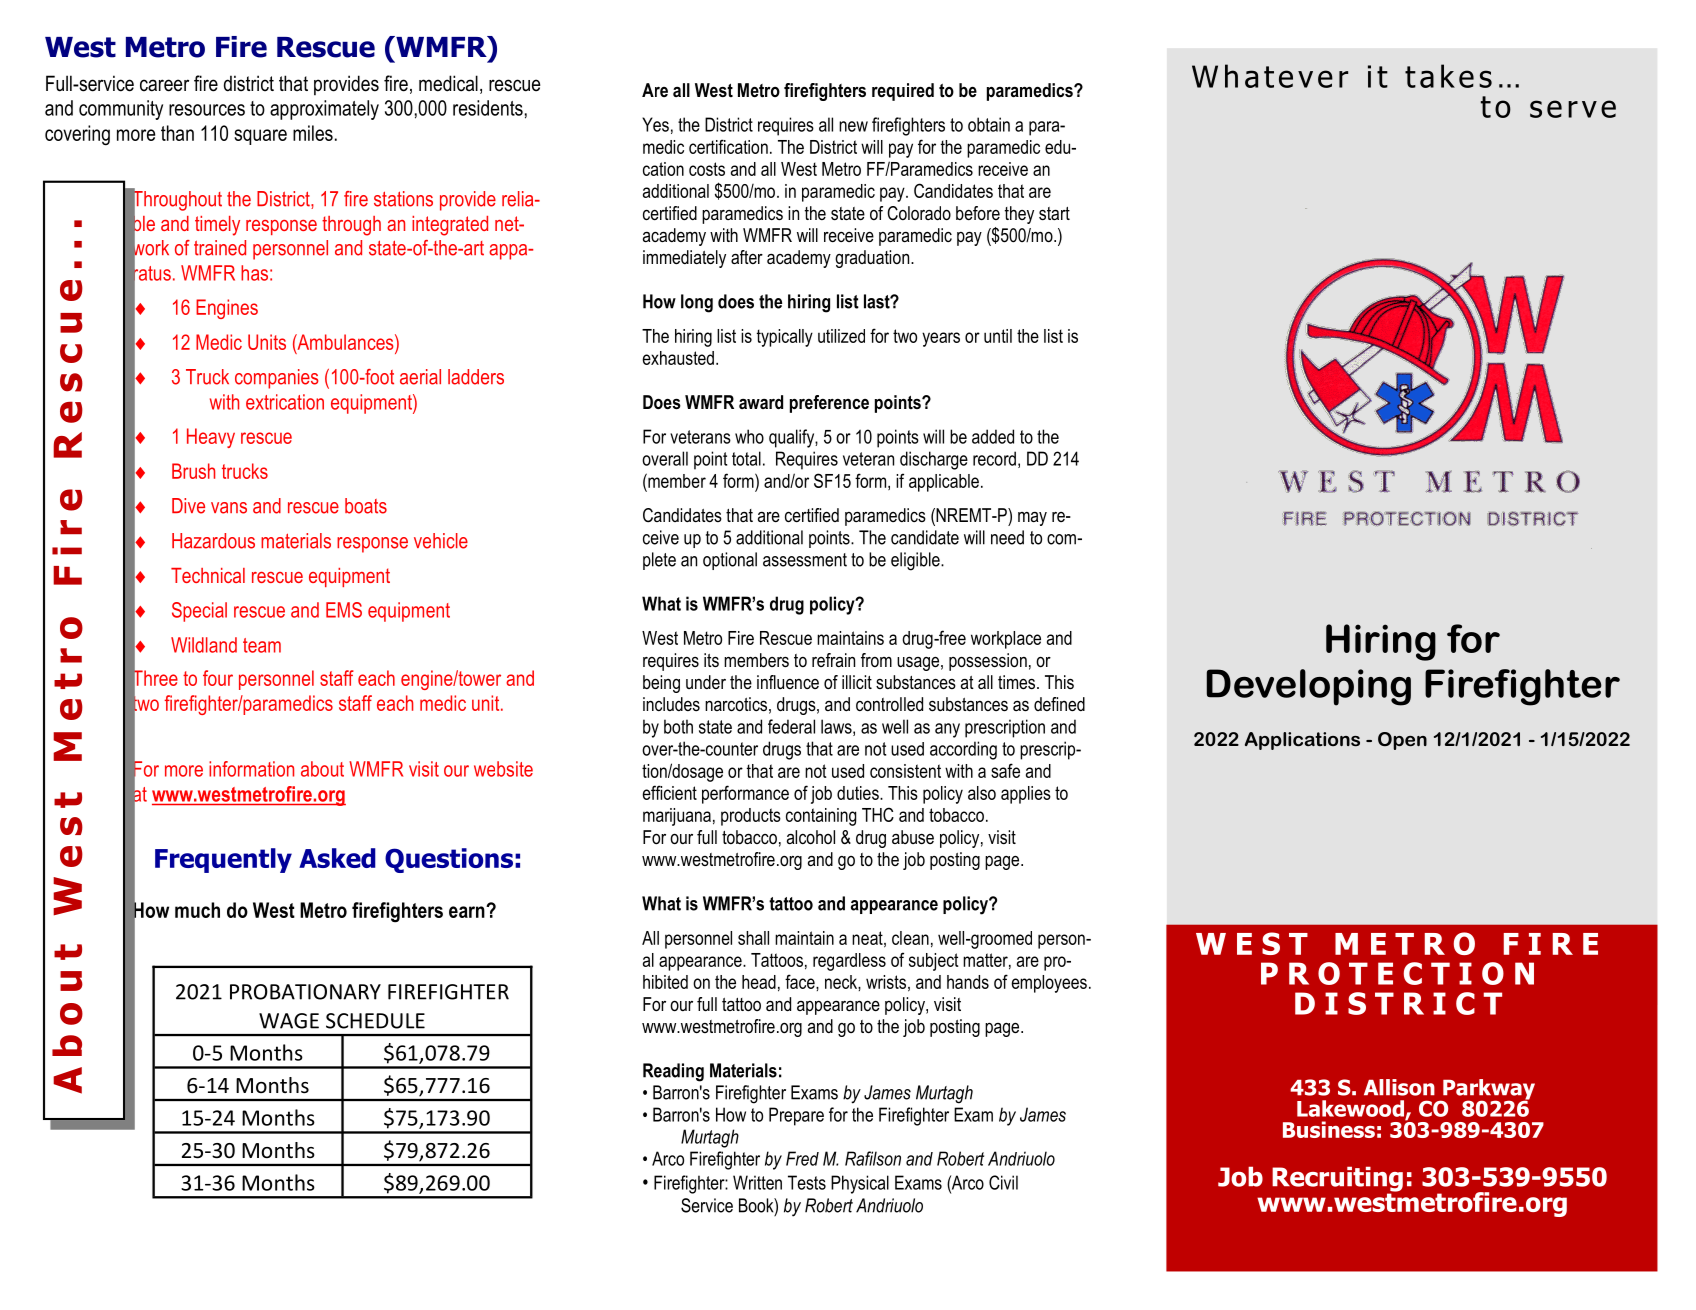 Image resolution: width=1696 pixels, height=1310 pixels. Describe the element at coordinates (1329, 1129) in the page. I see `Business` at that location.
